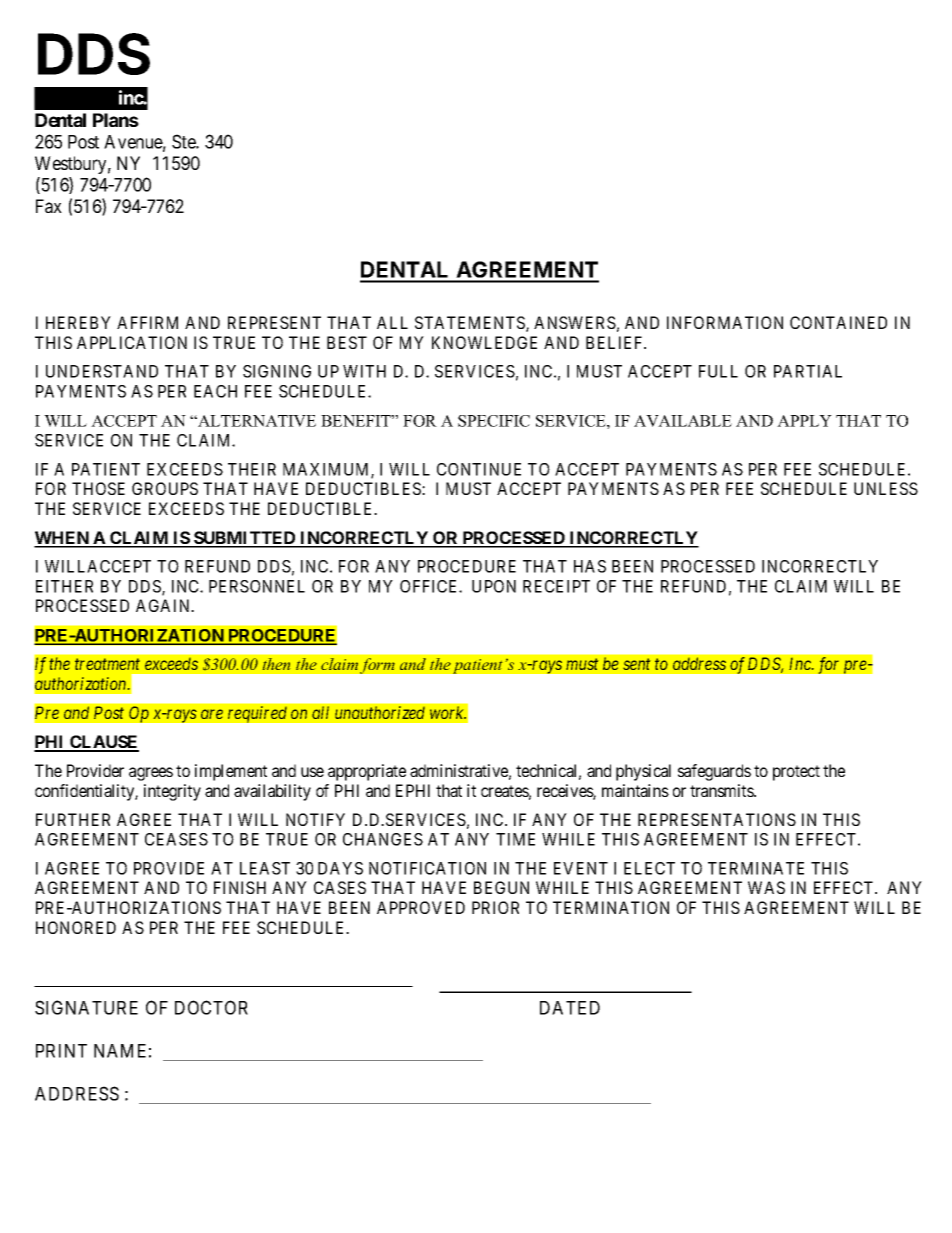 Image resolution: width=952 pixels, height=1233 pixels. What do you see at coordinates (164, 605) in the image?
I see `AGAIN` at bounding box center [164, 605].
